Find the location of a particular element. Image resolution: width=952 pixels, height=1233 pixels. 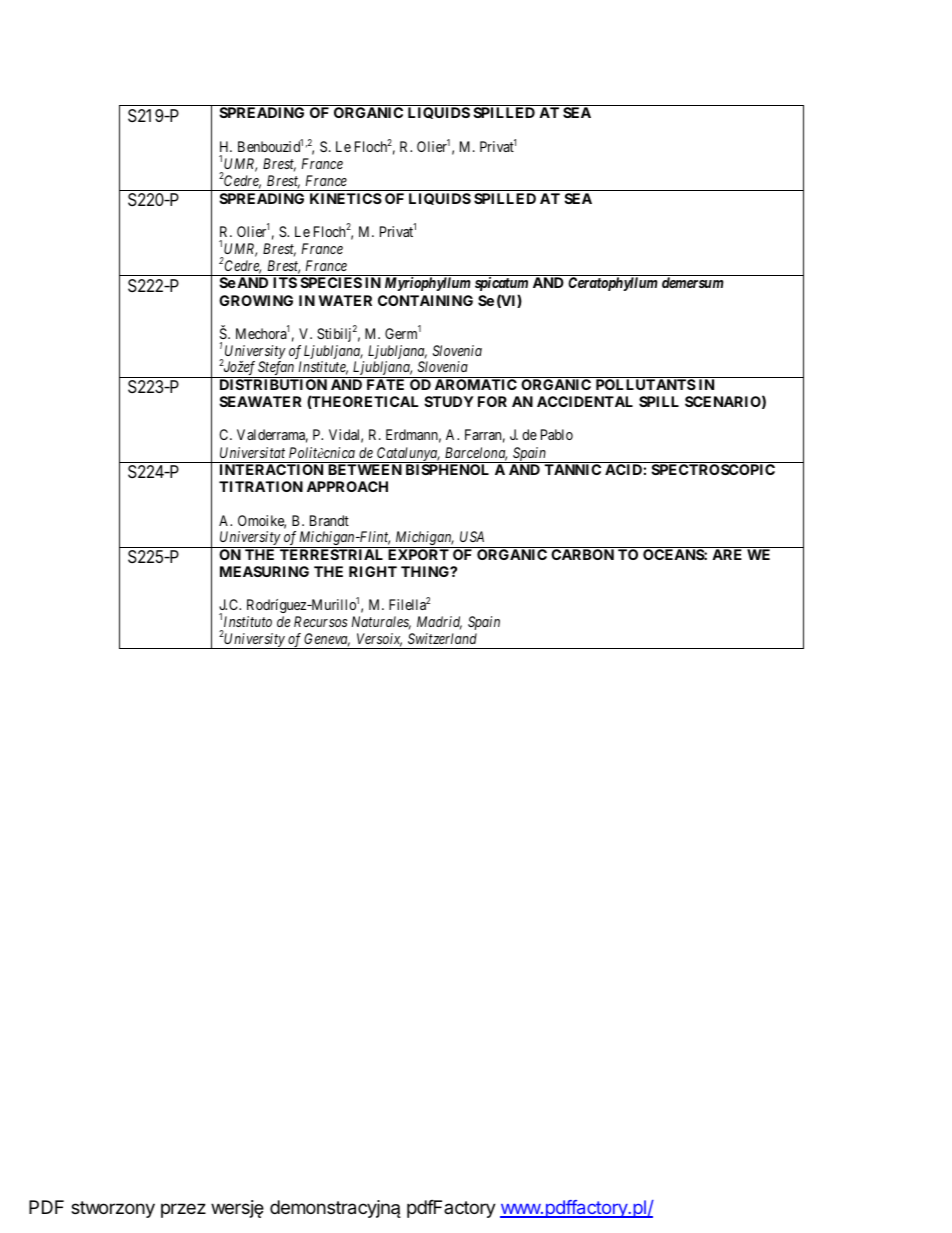

CONTAINING is located at coordinates (425, 300).
